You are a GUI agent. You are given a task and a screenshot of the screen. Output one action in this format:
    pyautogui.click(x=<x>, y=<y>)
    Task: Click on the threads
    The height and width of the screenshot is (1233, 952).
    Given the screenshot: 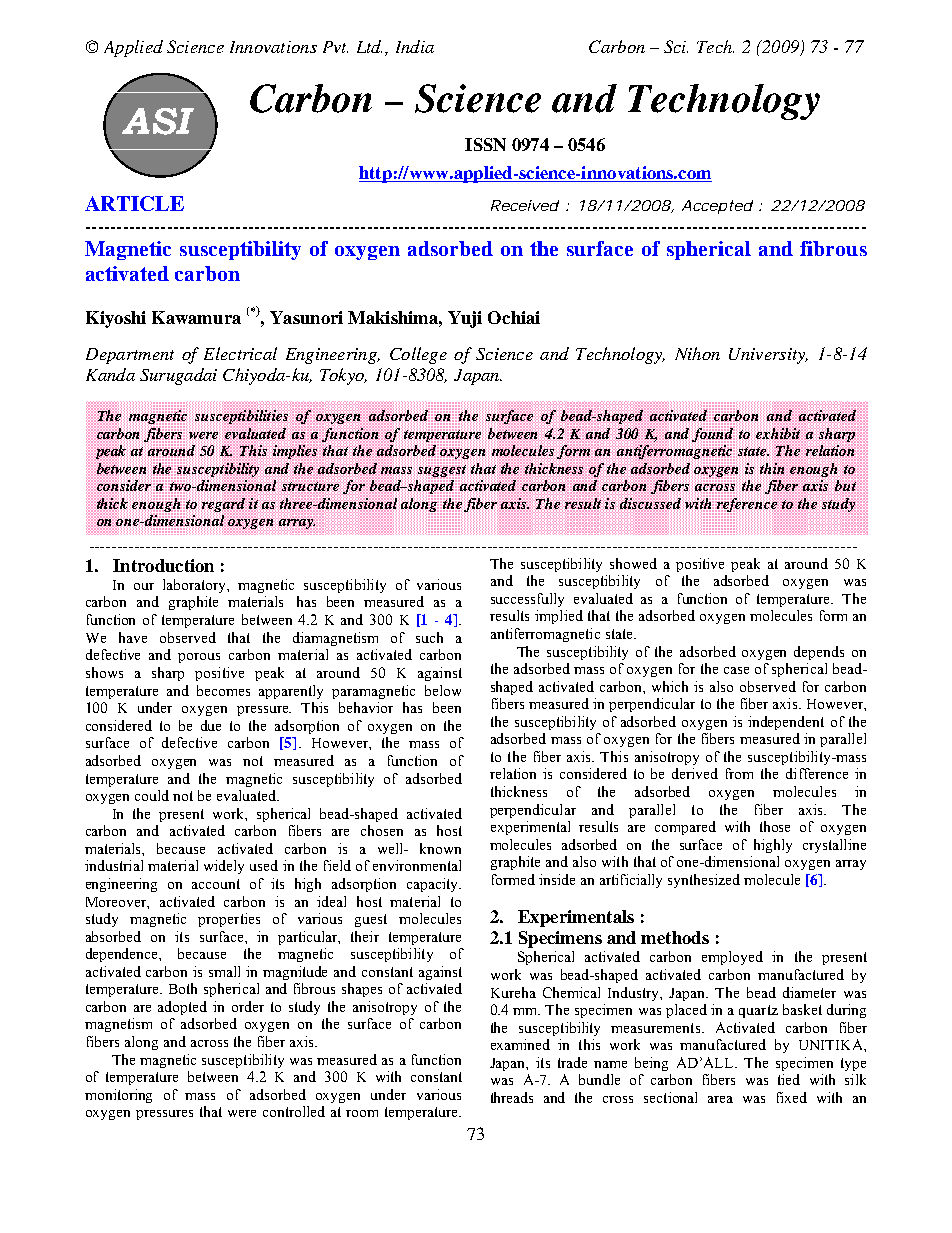 What is the action you would take?
    pyautogui.click(x=512, y=1097)
